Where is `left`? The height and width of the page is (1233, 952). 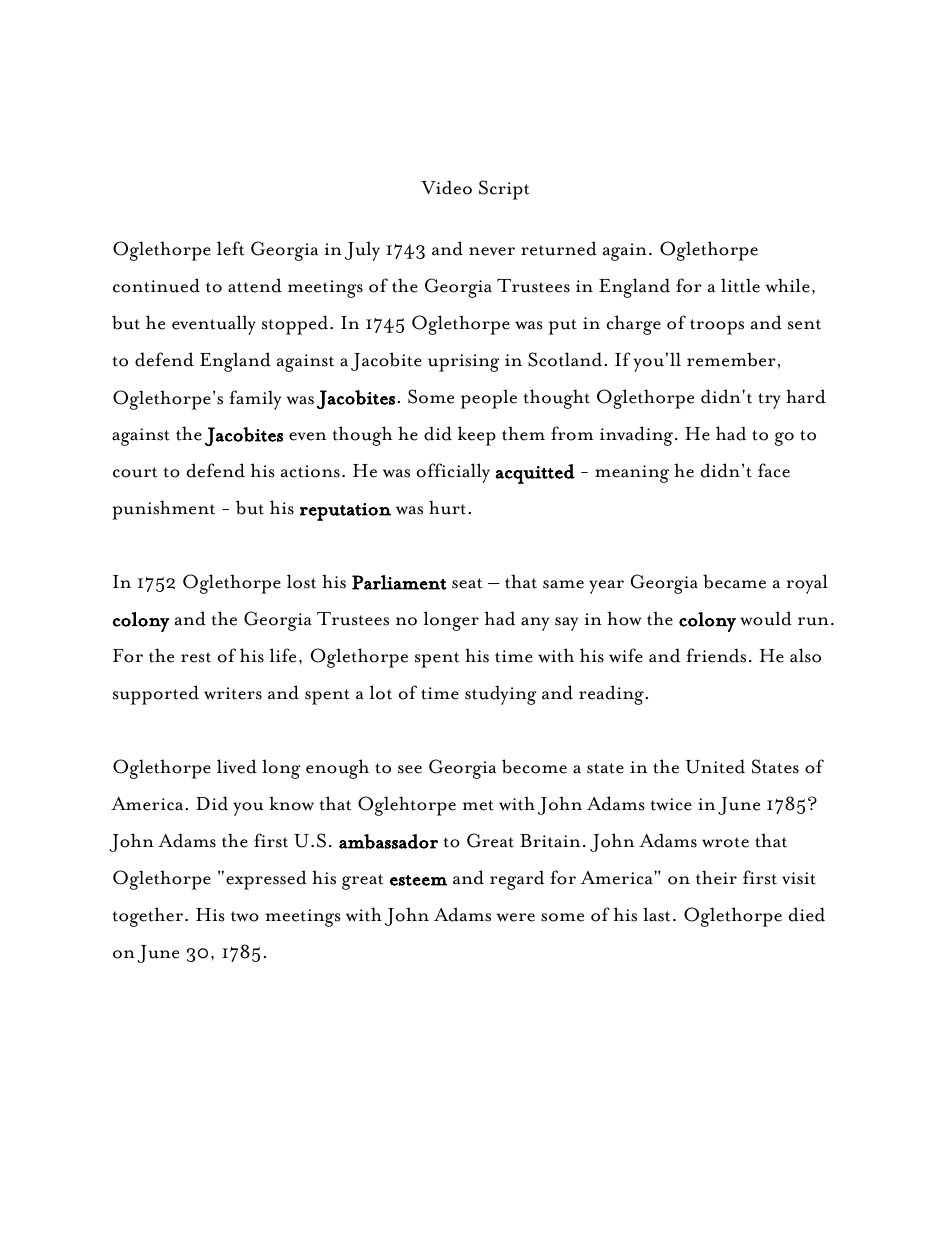 left is located at coordinates (230, 248).
